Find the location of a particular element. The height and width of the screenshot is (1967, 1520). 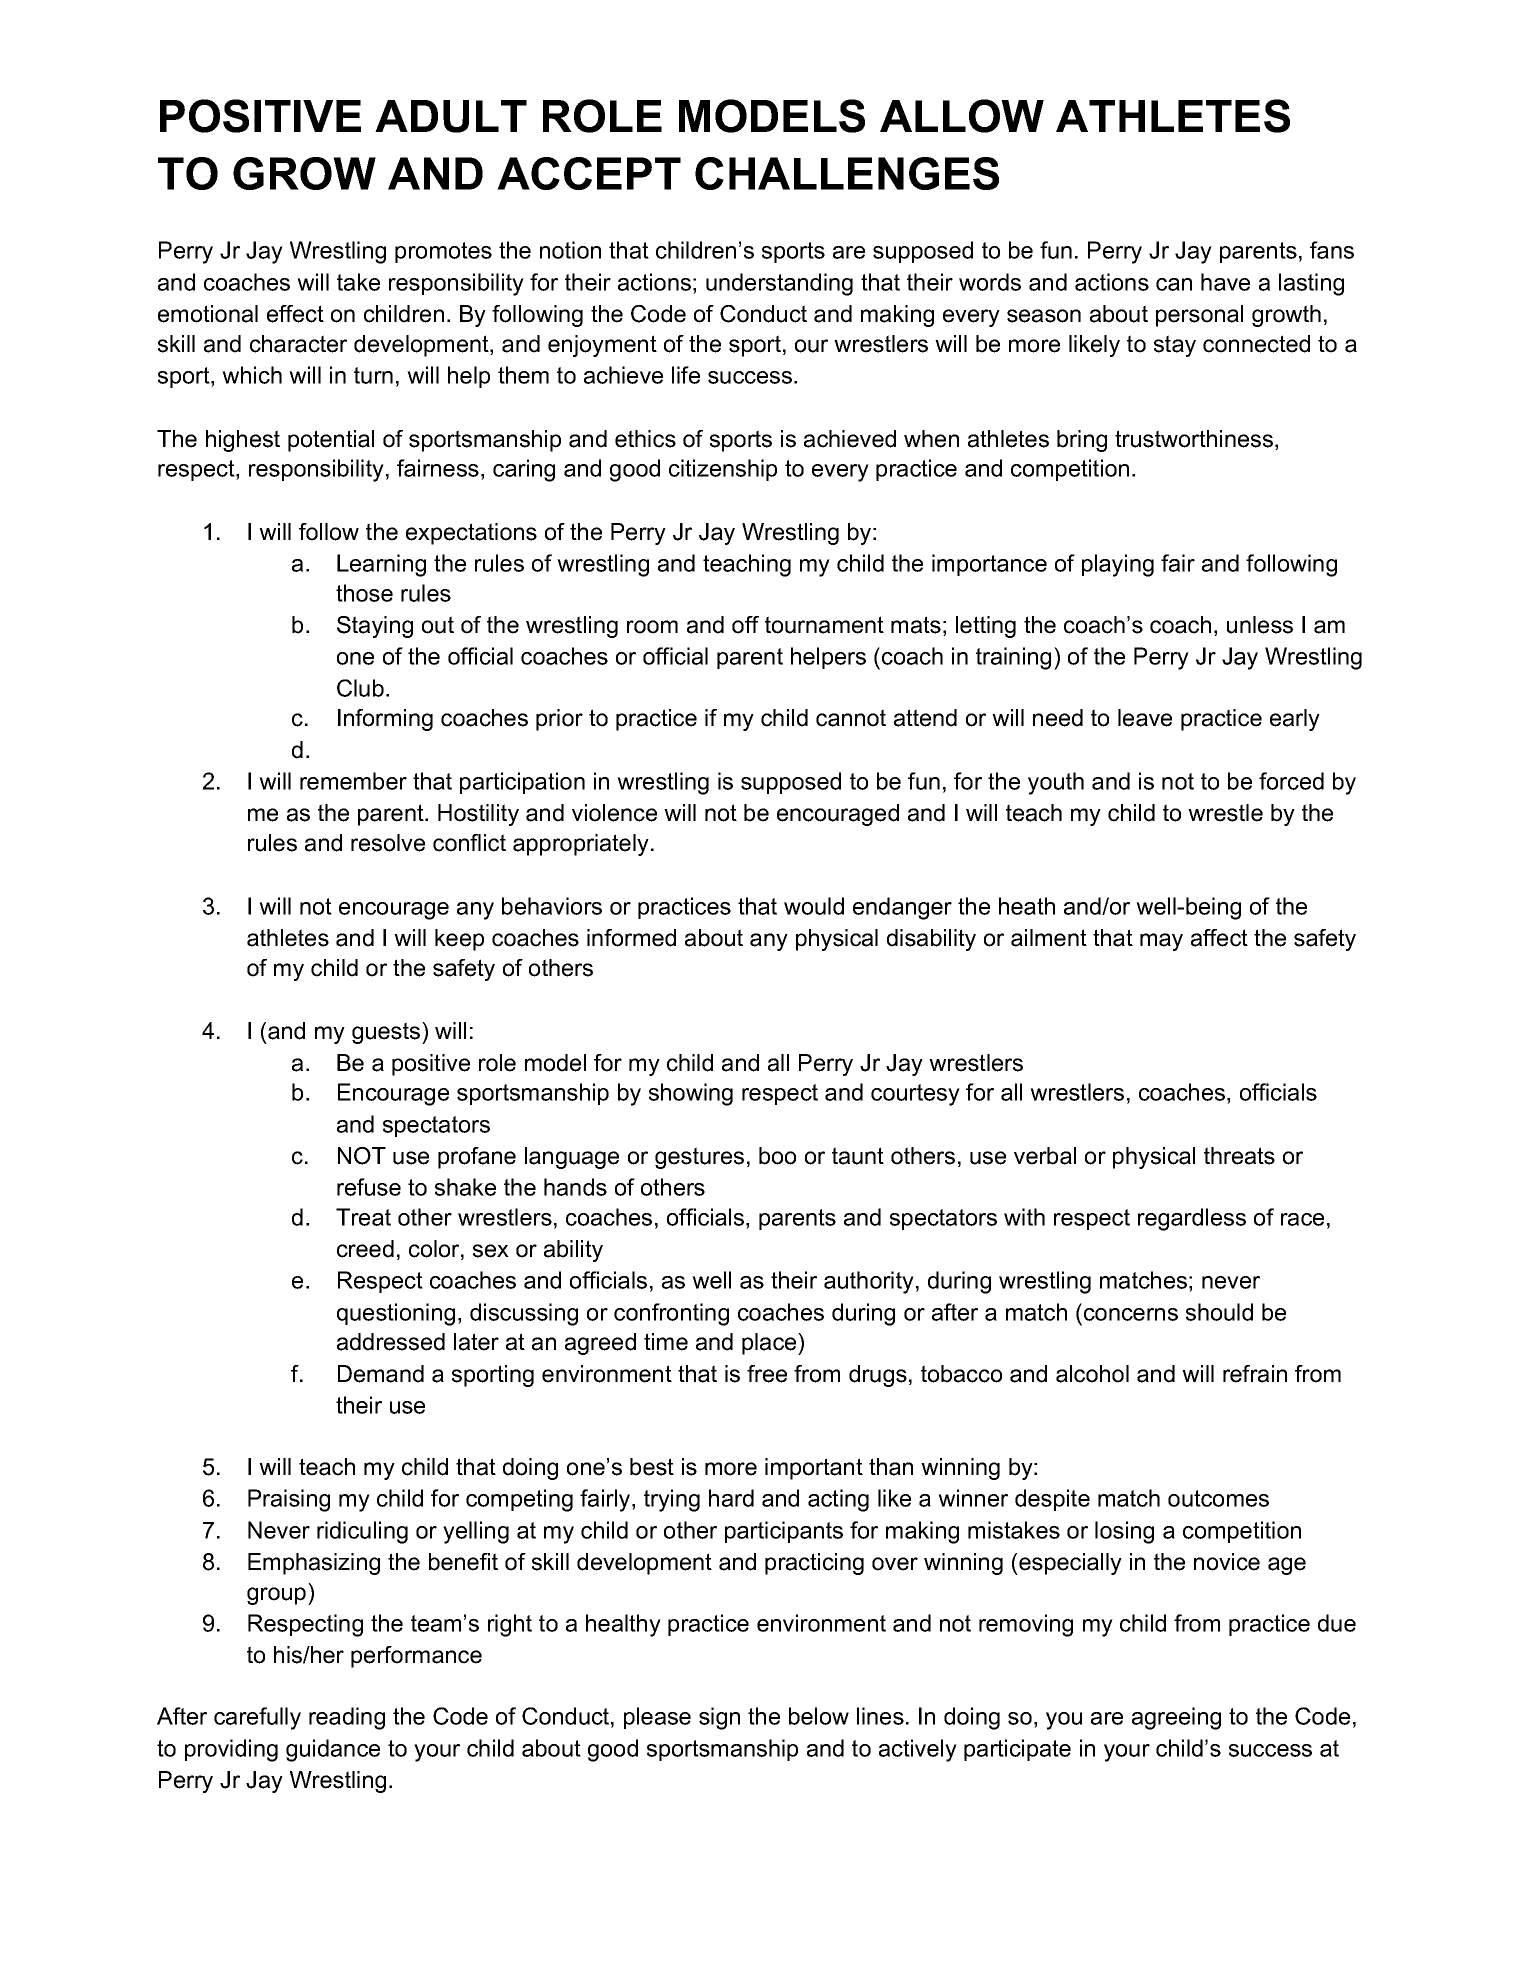

would is located at coordinates (814, 906).
